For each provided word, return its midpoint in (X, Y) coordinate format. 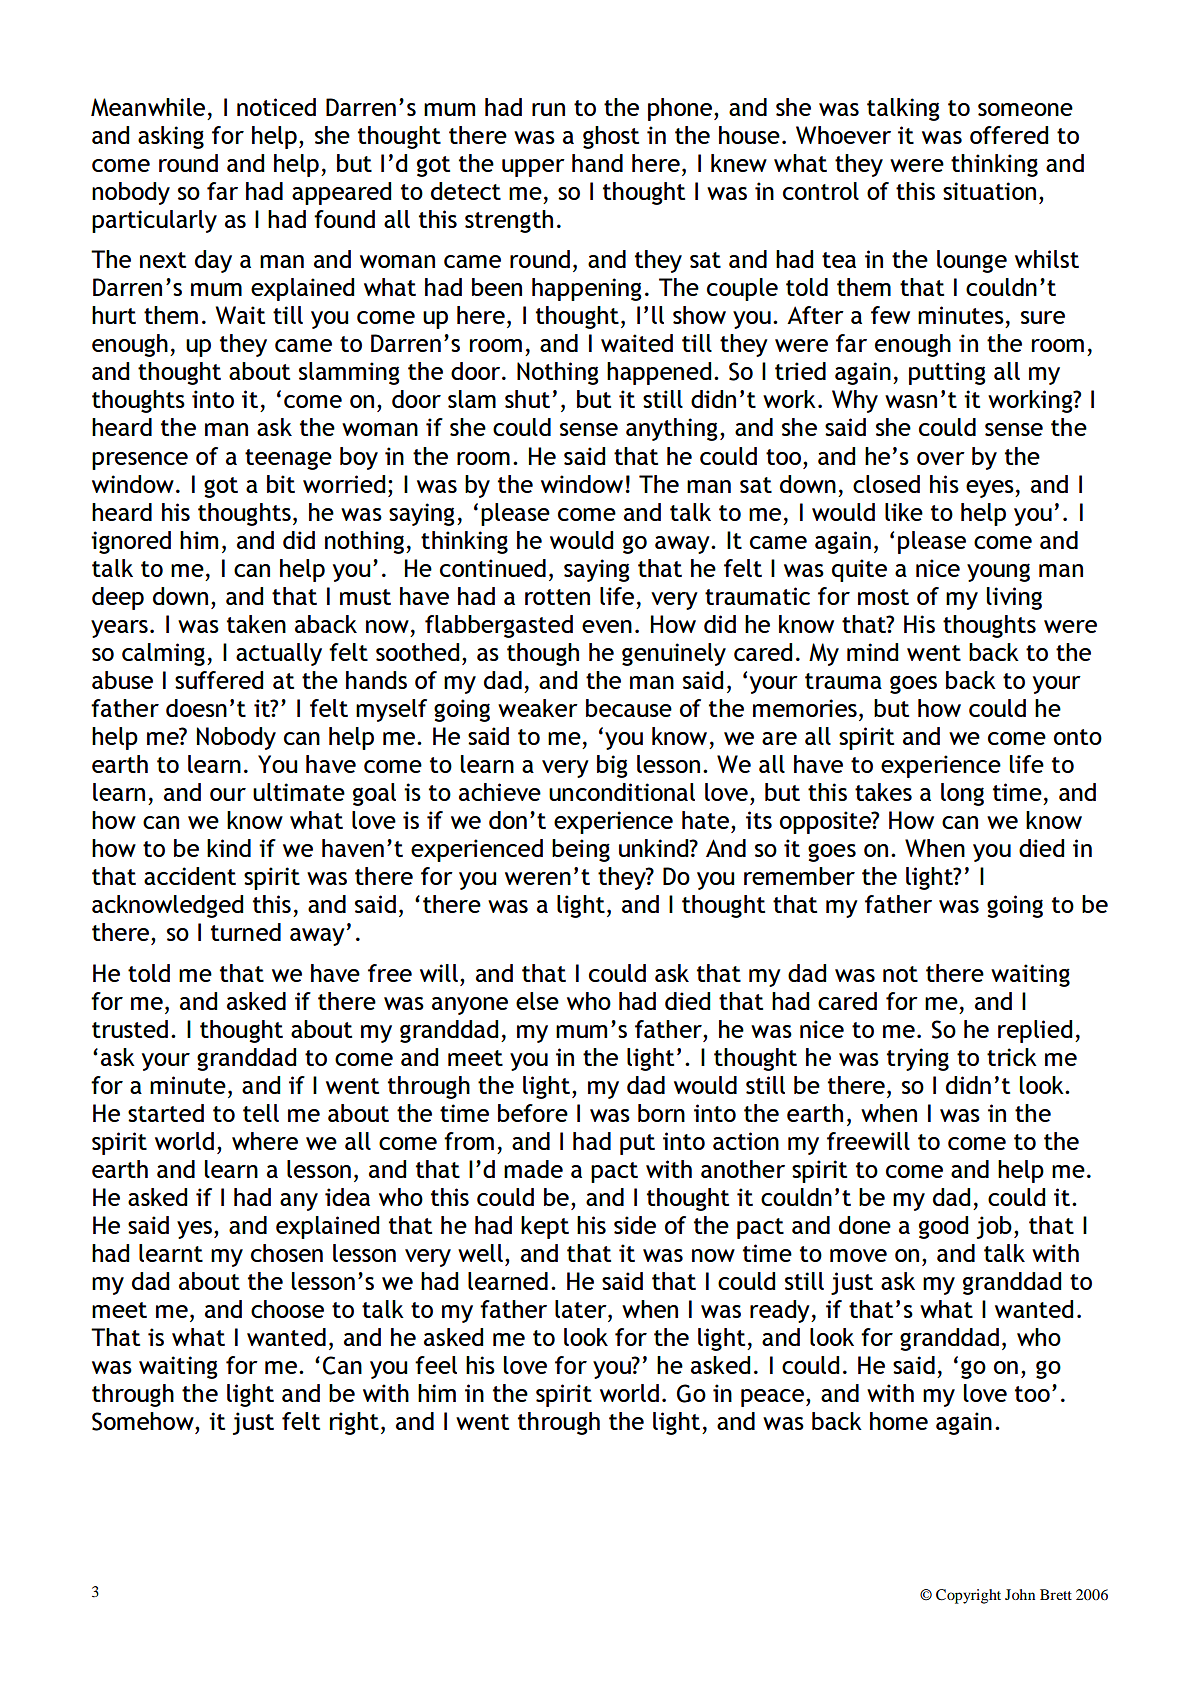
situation (989, 191)
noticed (276, 107)
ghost (611, 137)
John (1020, 1594)
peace (772, 1398)
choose (287, 1309)
